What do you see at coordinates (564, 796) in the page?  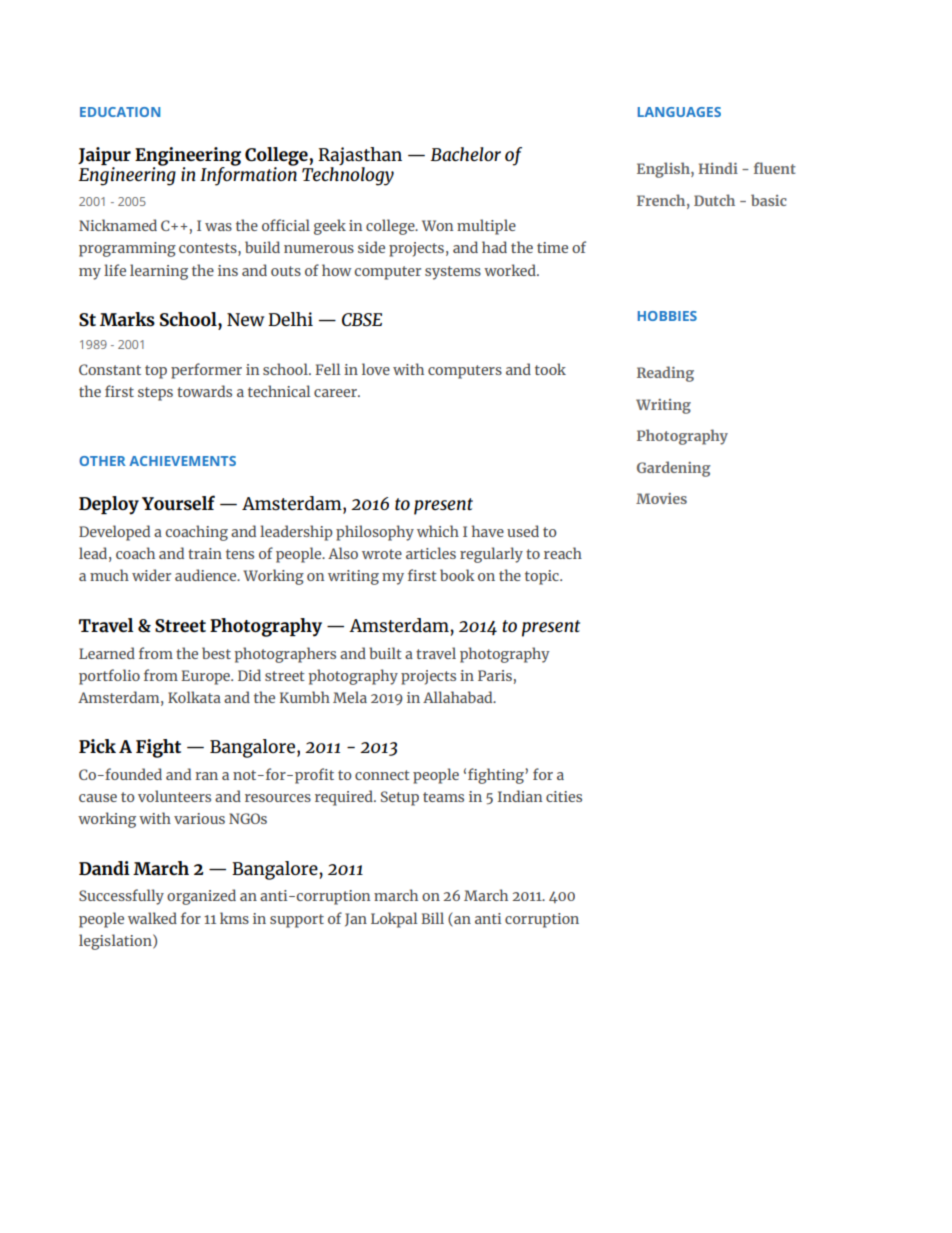 I see `cities` at bounding box center [564, 796].
